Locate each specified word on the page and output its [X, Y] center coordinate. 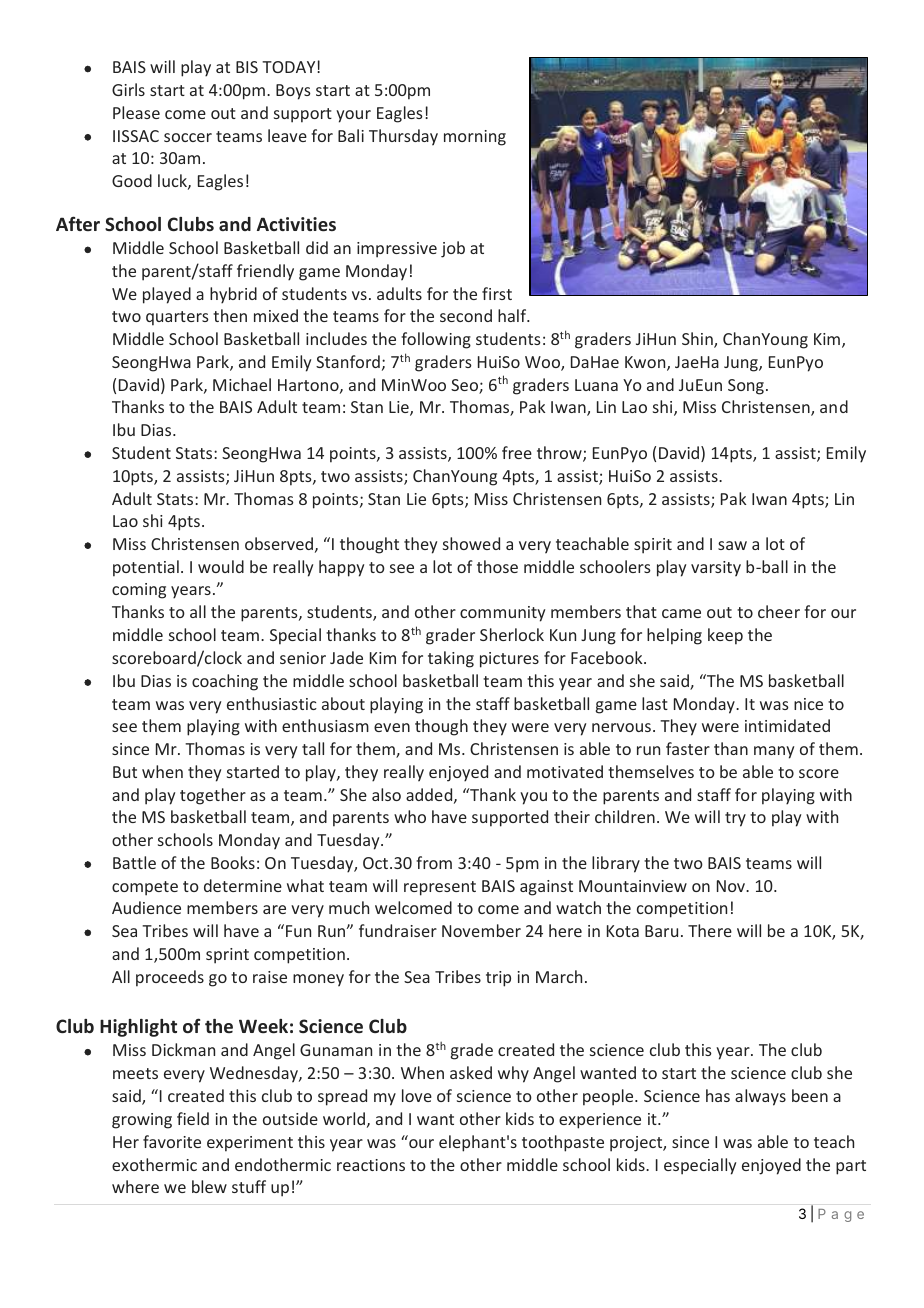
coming [139, 591]
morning [475, 138]
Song [746, 387]
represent [440, 888]
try [735, 819]
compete [145, 888]
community [502, 614]
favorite [172, 1141]
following [436, 340]
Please [136, 112]
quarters [177, 318]
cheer [779, 611]
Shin [698, 340]
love [417, 1095]
